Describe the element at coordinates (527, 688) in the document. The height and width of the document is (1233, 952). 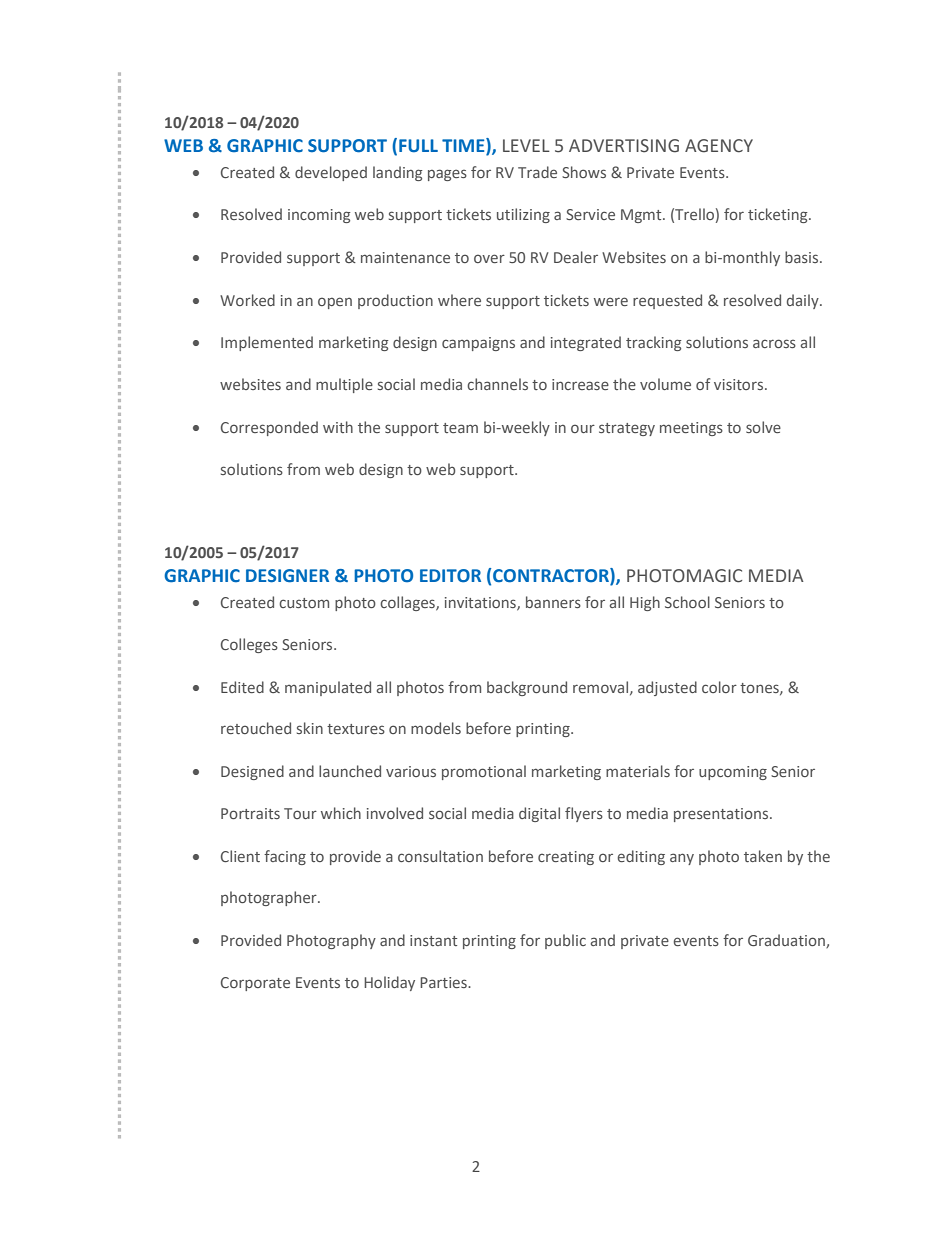
I see `background` at that location.
